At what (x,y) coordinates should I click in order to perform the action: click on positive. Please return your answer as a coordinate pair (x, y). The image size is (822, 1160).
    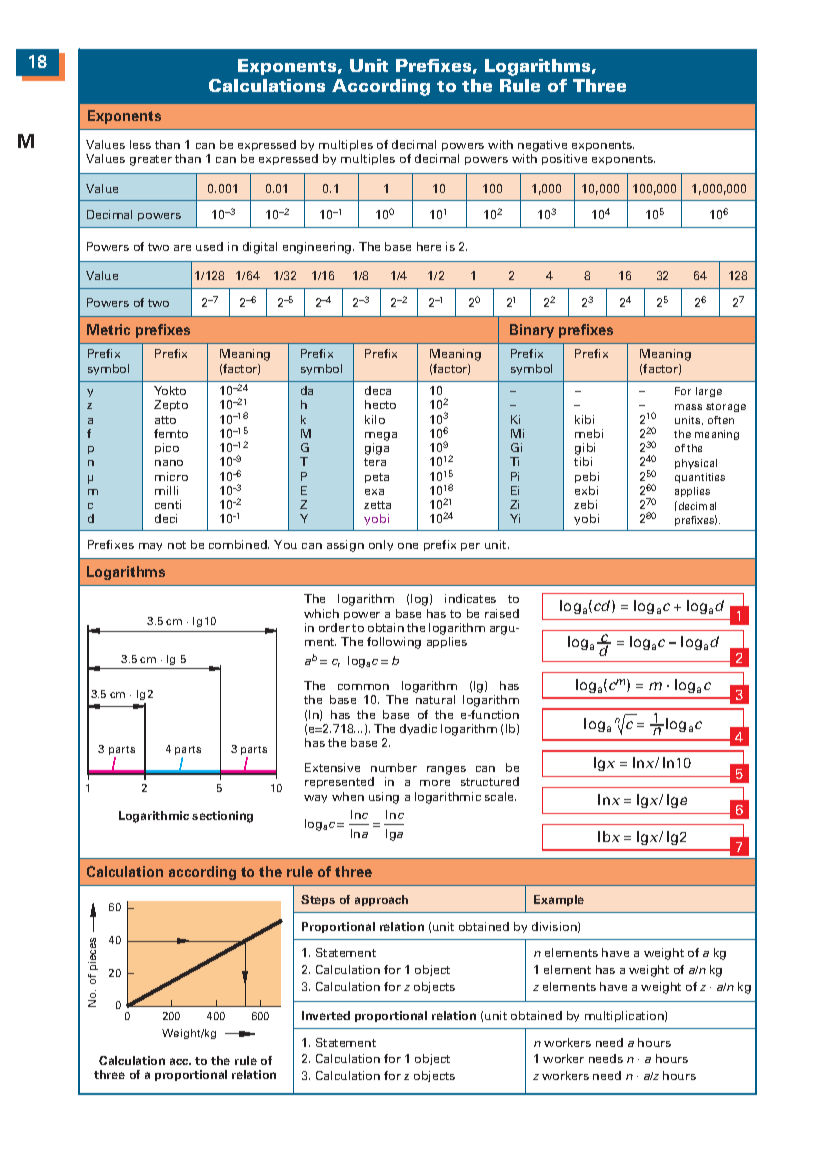
    Looking at the image, I should click on (564, 159).
